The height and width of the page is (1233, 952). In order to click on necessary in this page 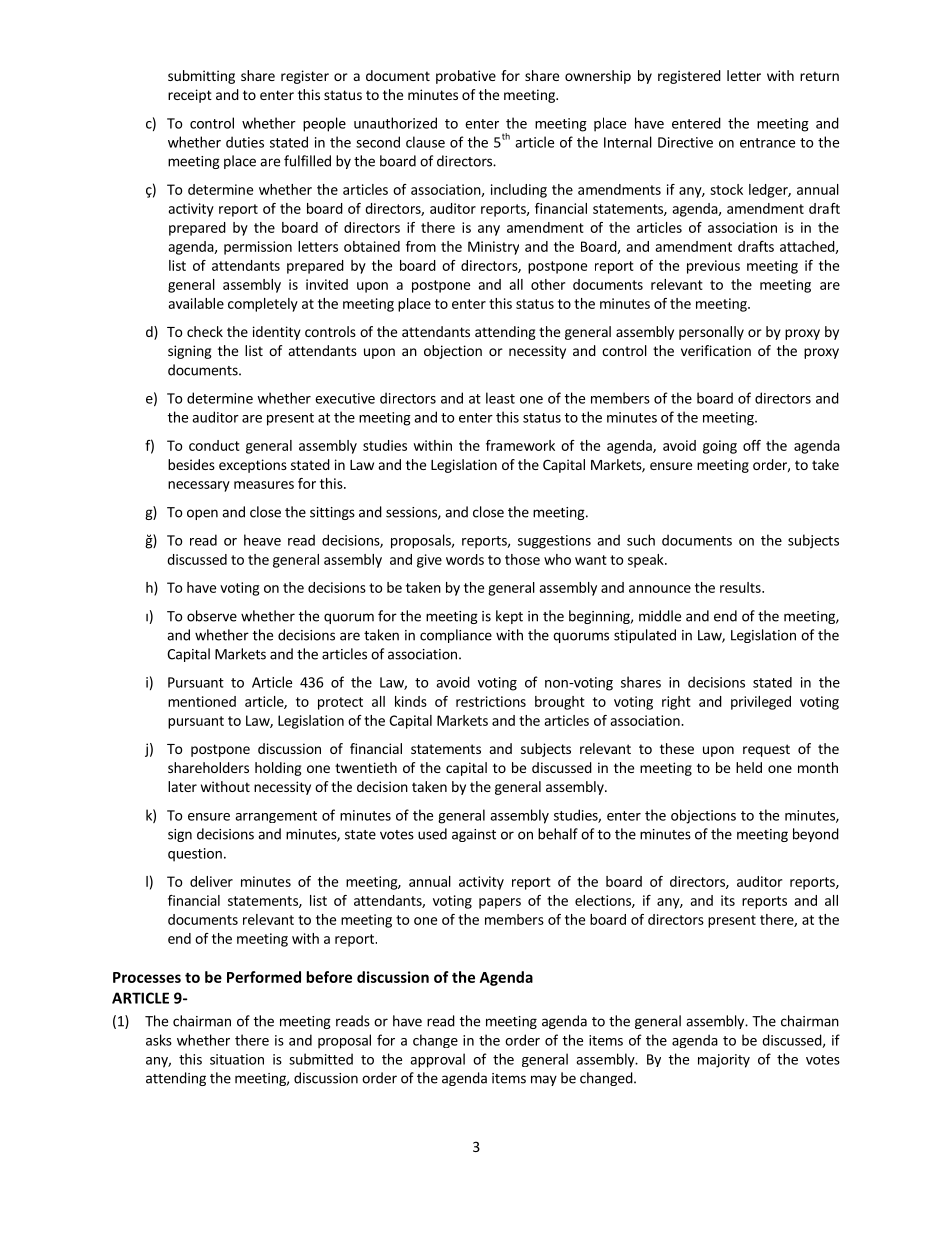, I will do `click(199, 486)`.
